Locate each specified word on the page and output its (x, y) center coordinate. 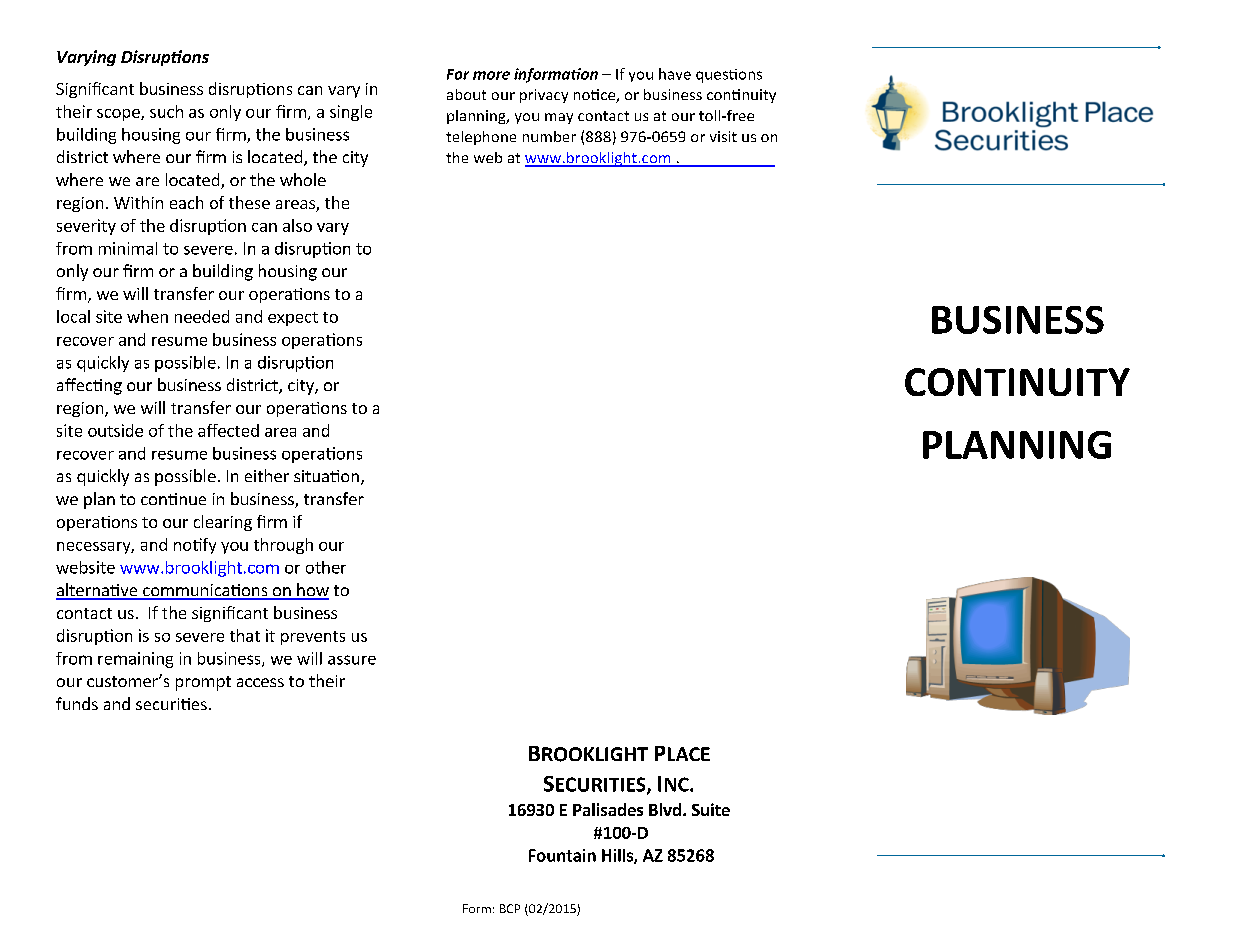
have (675, 74)
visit (723, 136)
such (166, 111)
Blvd (665, 809)
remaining (135, 660)
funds (77, 703)
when (147, 316)
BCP (510, 908)
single (351, 113)
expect (293, 319)
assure (352, 660)
